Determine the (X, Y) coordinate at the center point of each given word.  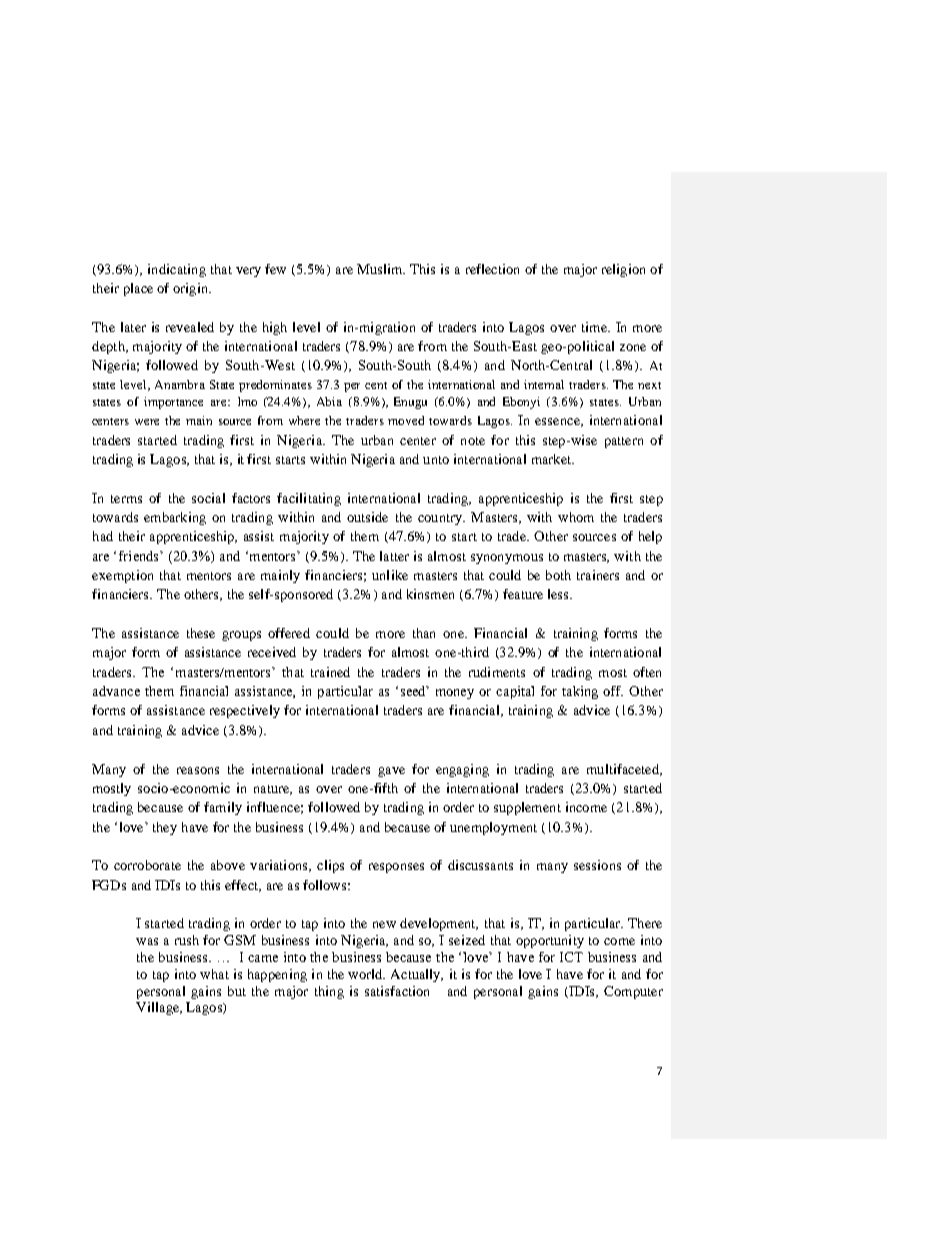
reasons (198, 770)
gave (391, 772)
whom (576, 517)
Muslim (381, 269)
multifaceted (624, 770)
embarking (175, 518)
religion (623, 270)
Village (158, 1008)
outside (367, 517)
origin (191, 289)
